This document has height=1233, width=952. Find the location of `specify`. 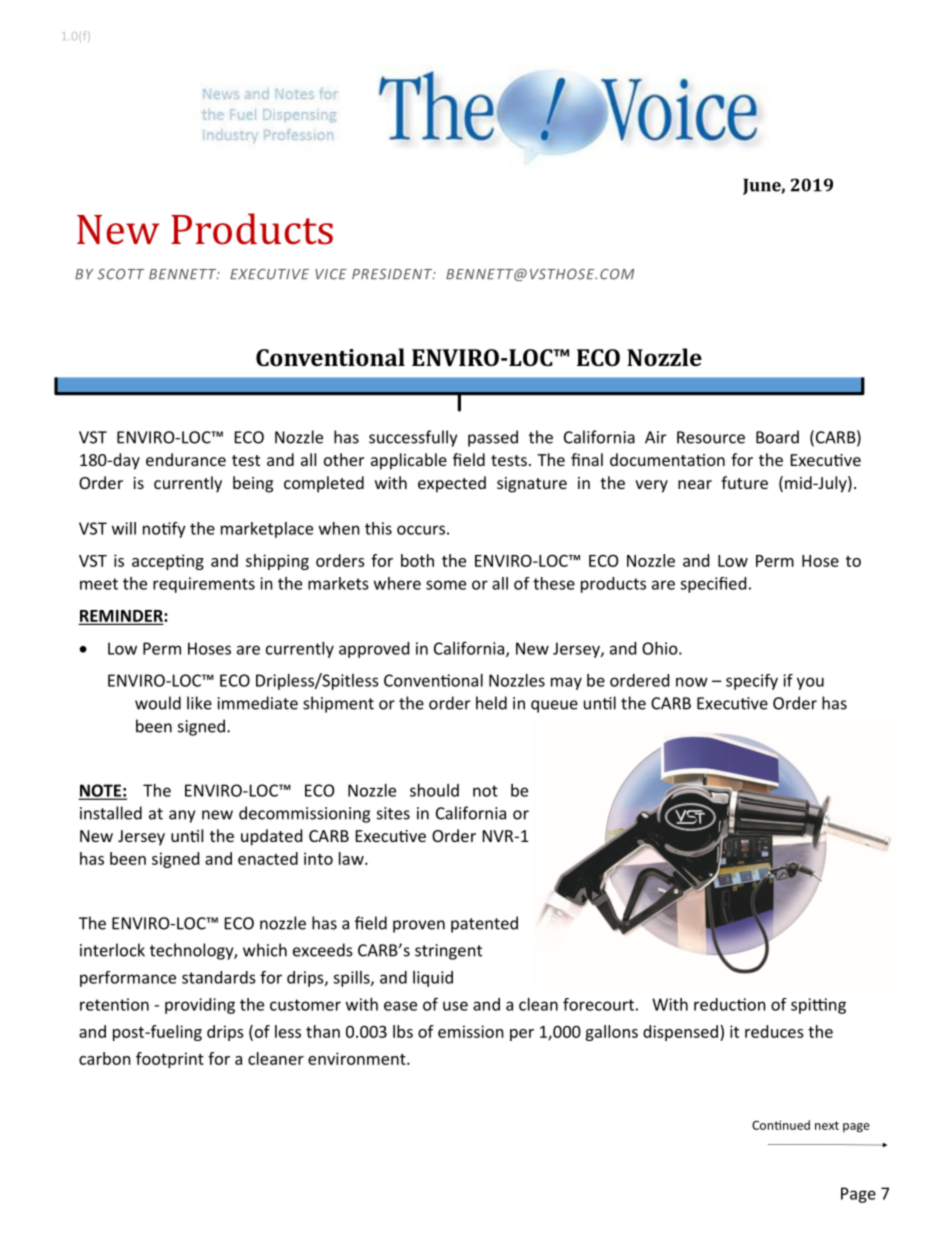

specify is located at coordinates (752, 682).
